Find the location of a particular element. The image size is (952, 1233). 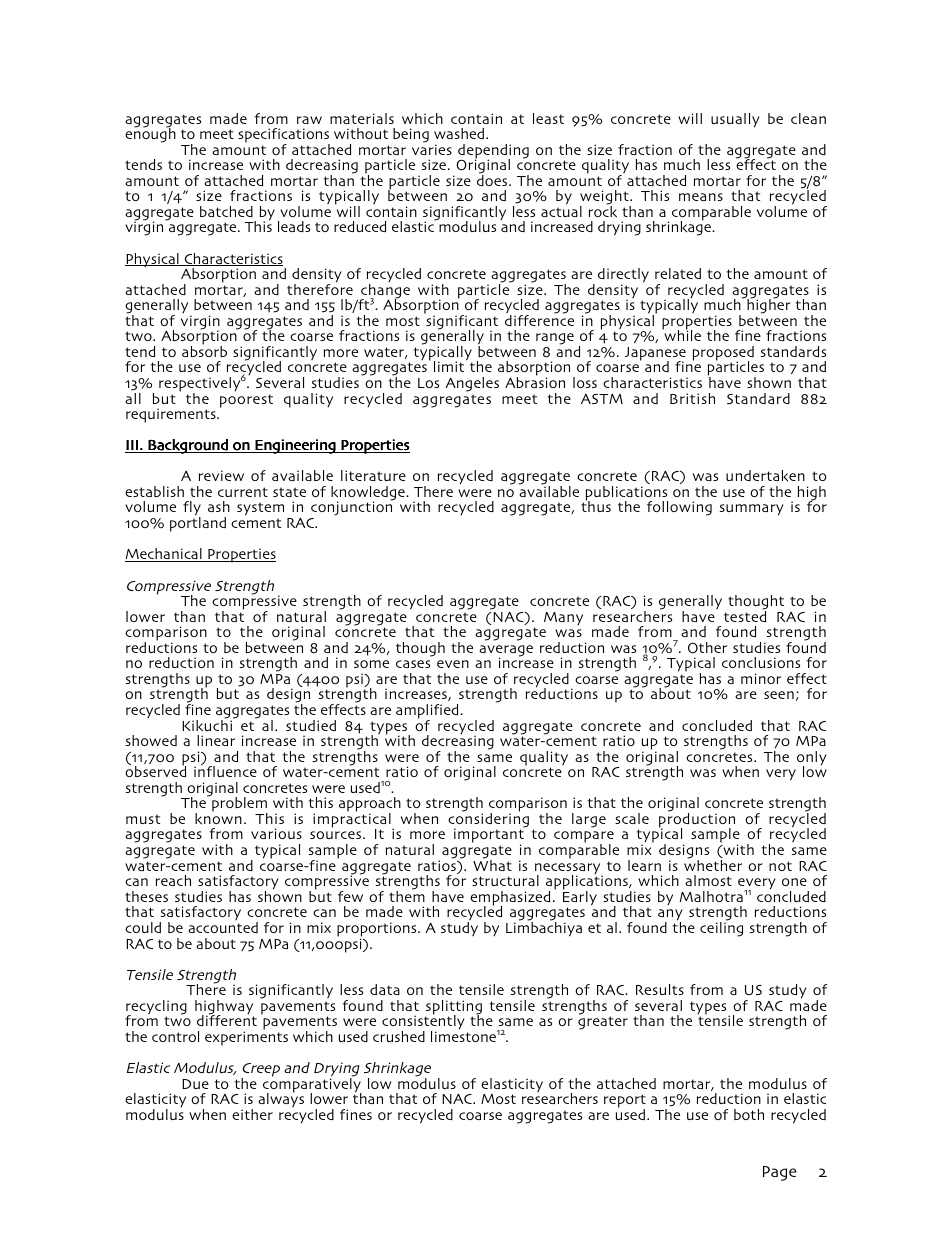

usually is located at coordinates (735, 120).
